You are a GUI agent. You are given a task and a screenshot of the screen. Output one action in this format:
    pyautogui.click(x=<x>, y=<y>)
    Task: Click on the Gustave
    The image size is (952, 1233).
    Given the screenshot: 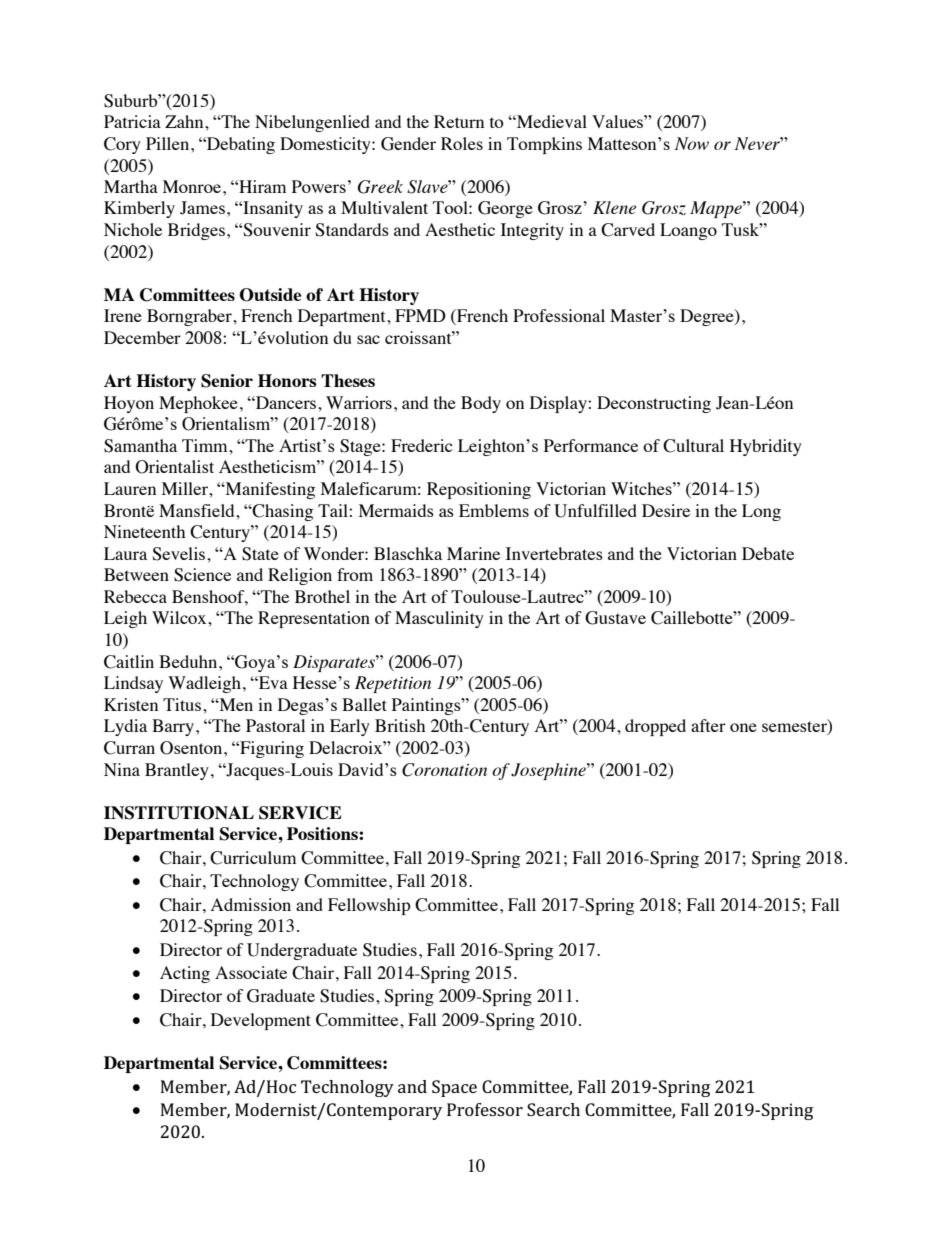 What is the action you would take?
    pyautogui.click(x=615, y=618)
